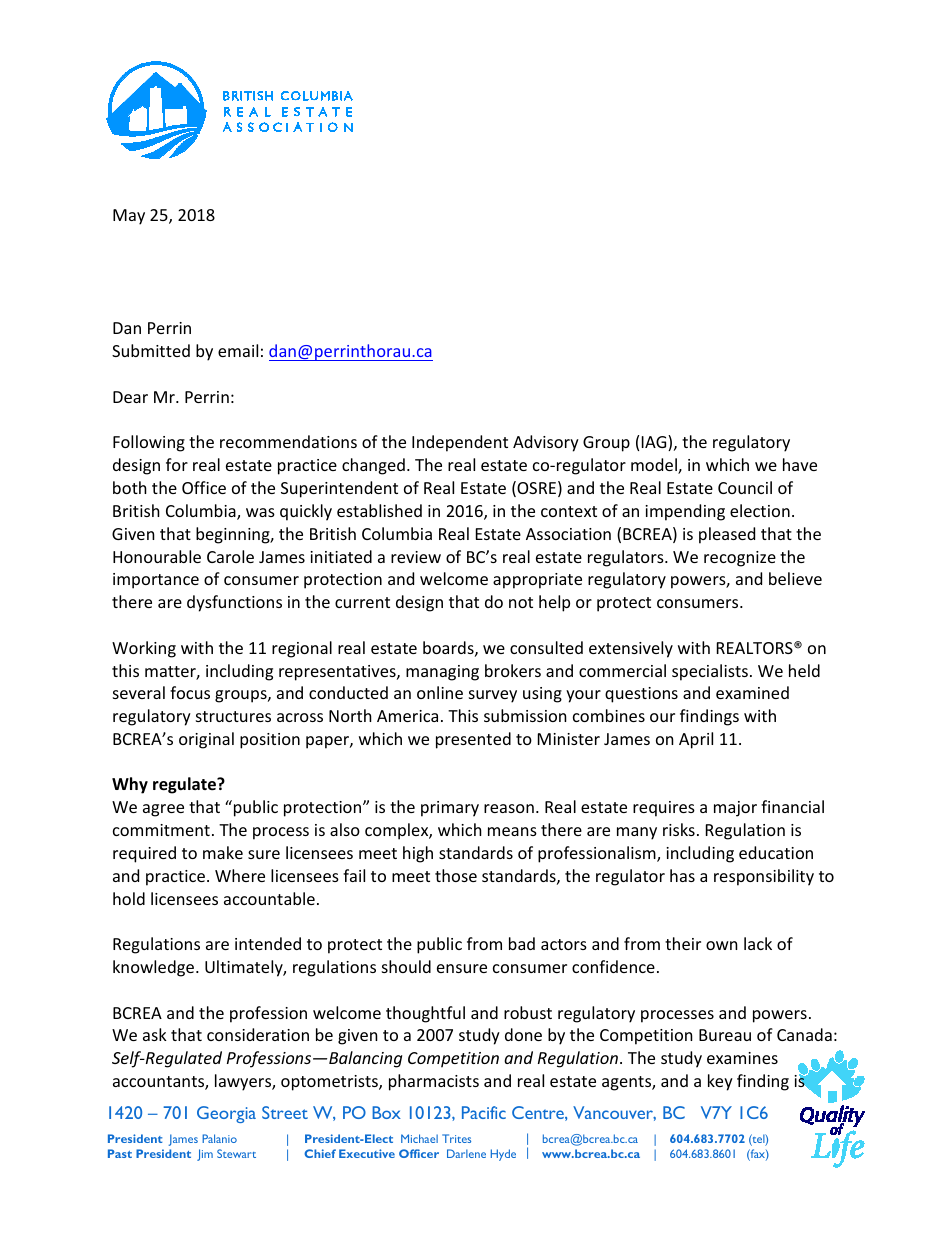  What do you see at coordinates (238, 350) in the image?
I see `email` at bounding box center [238, 350].
